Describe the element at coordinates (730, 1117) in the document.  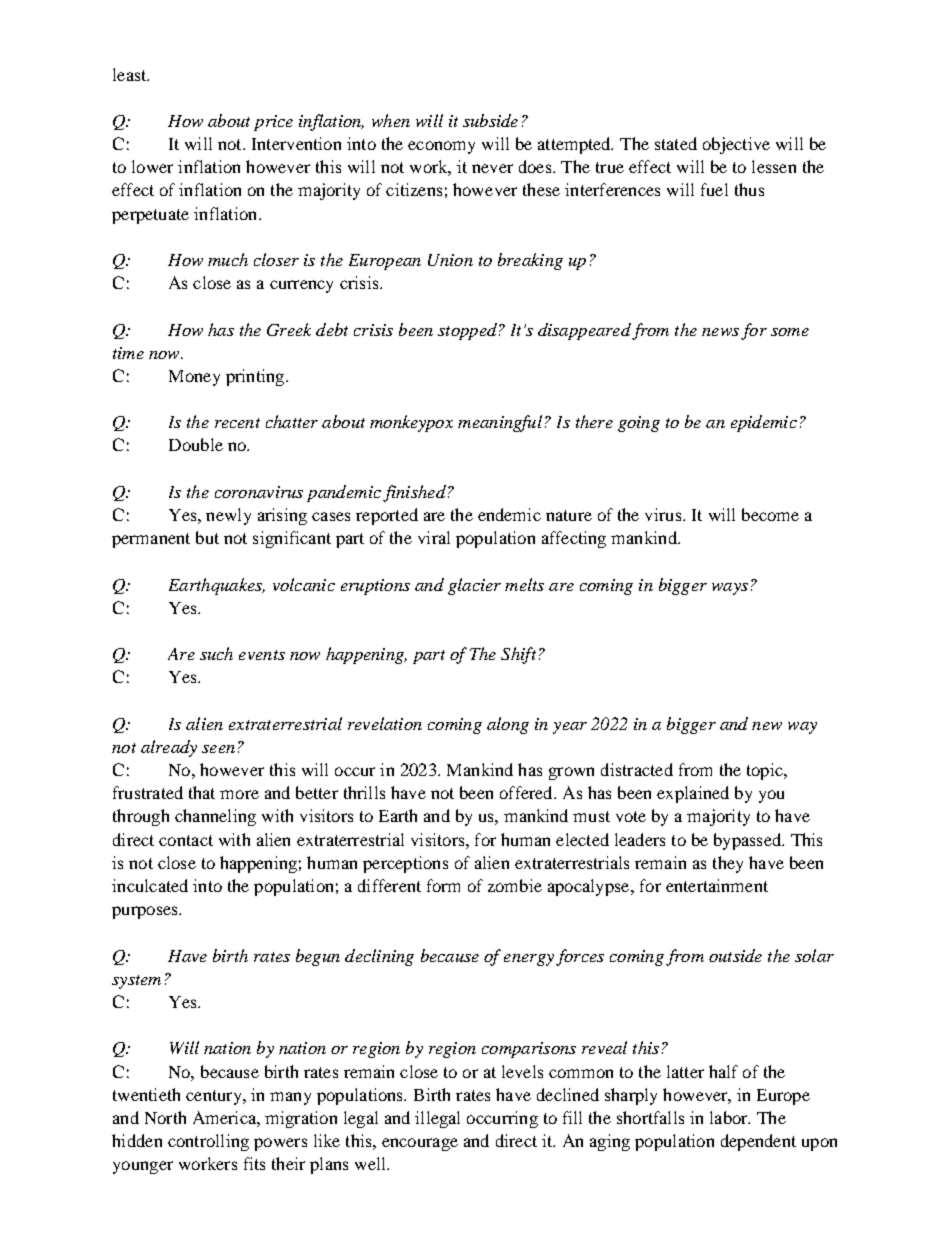
I see `labor` at that location.
